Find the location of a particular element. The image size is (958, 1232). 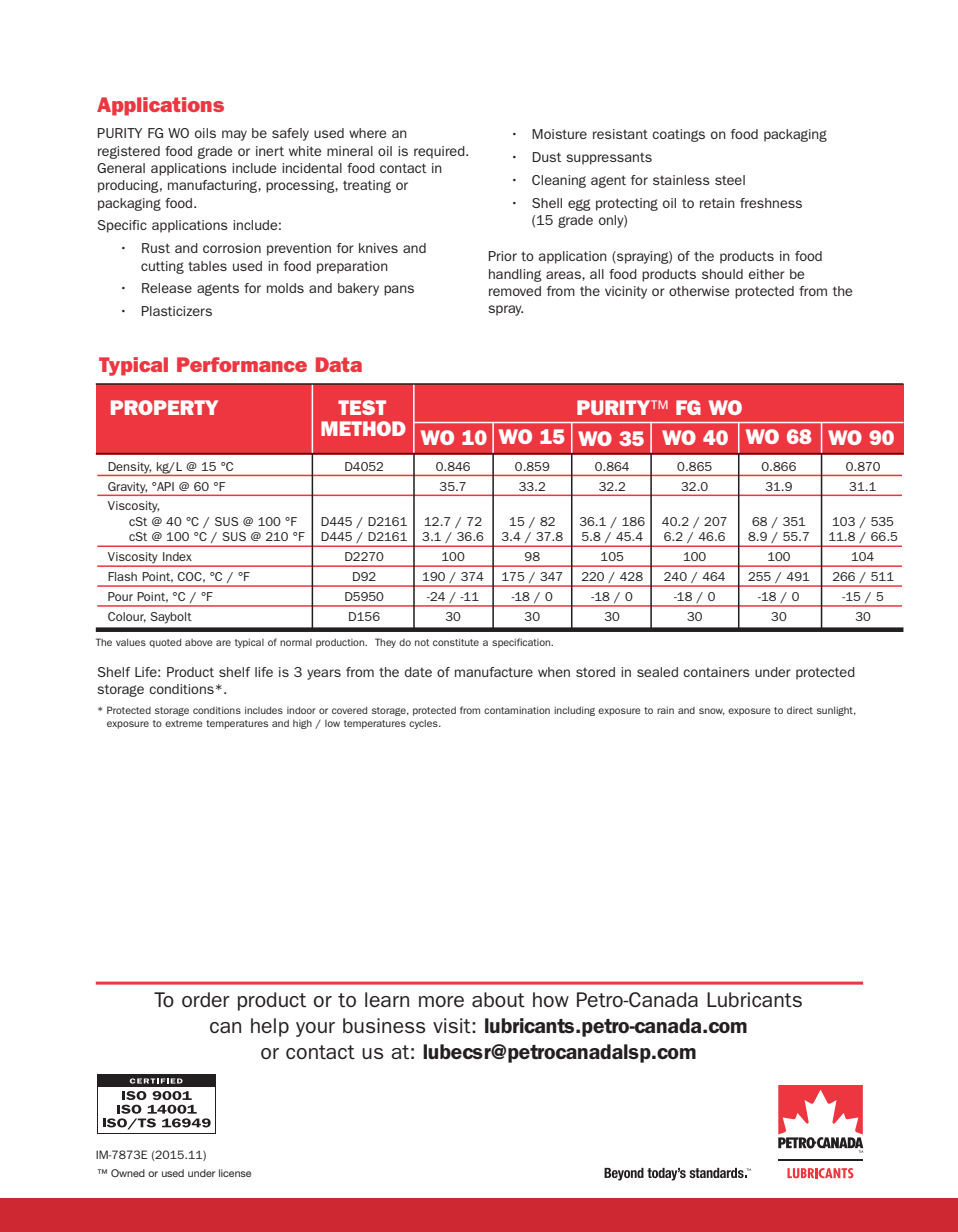

steel is located at coordinates (730, 180).
